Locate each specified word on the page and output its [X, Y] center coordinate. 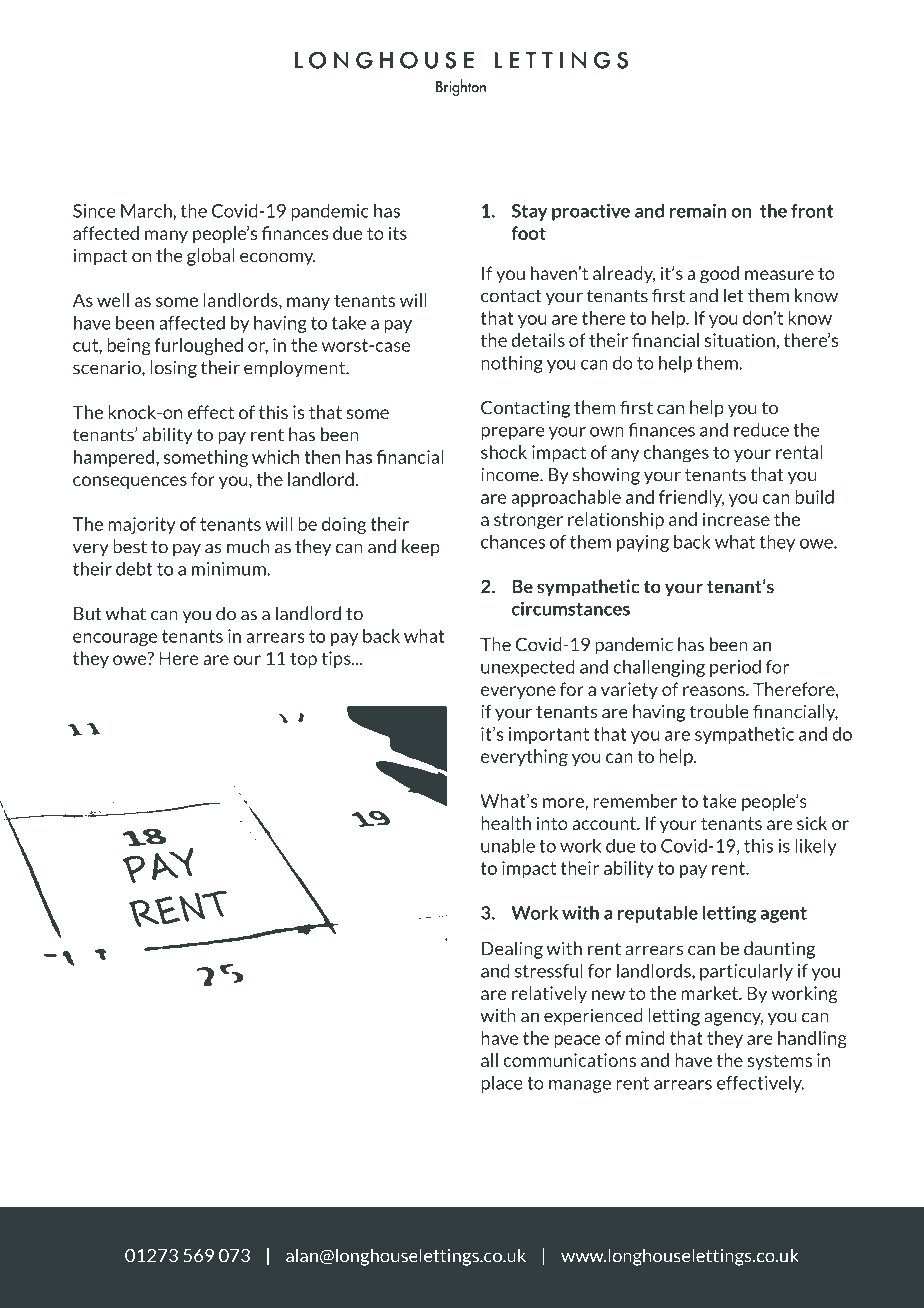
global [210, 257]
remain [698, 210]
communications [569, 1060]
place [502, 1084]
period [735, 668]
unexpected [528, 668]
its [397, 233]
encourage [115, 639]
